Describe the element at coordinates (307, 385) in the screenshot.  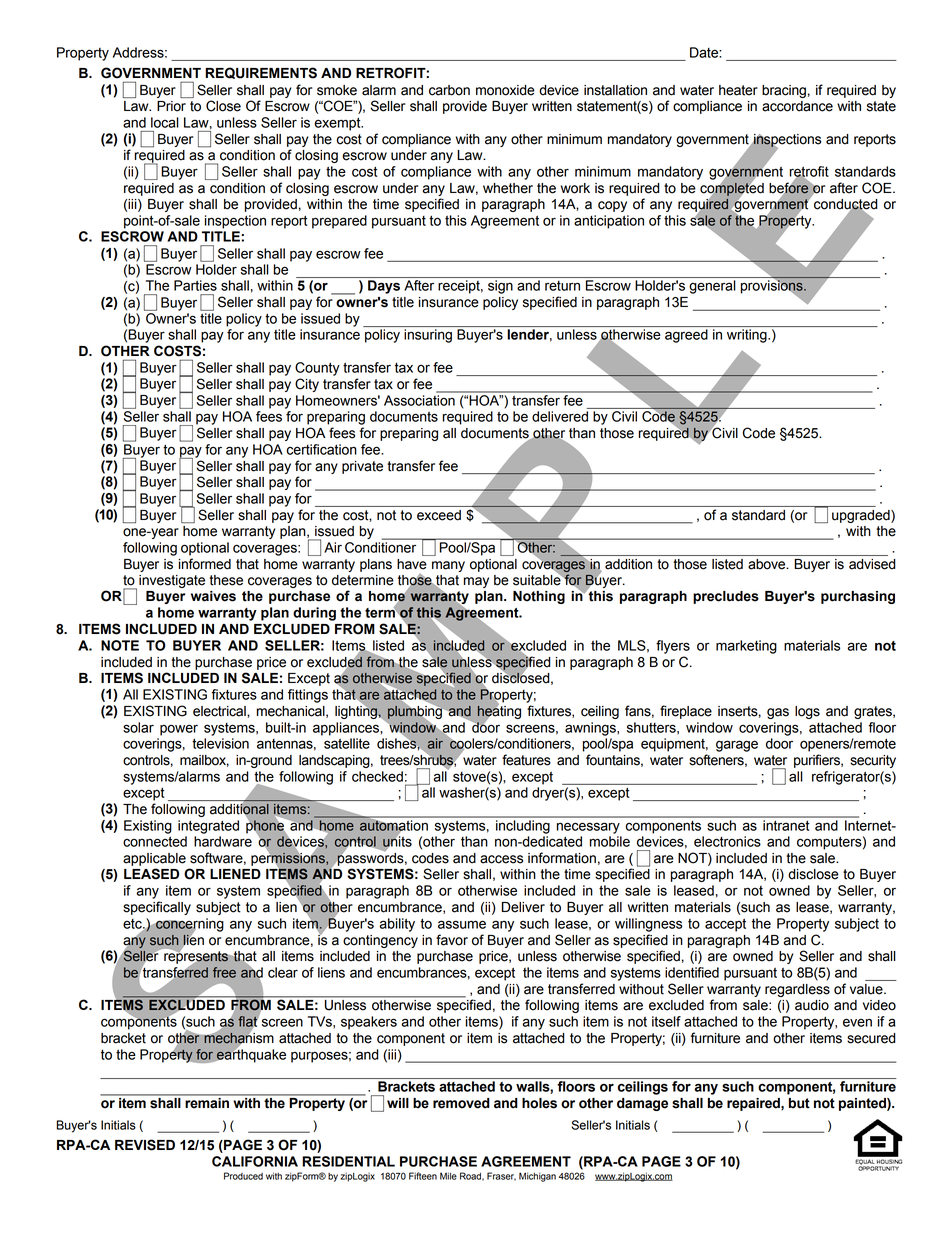
I see `City` at that location.
